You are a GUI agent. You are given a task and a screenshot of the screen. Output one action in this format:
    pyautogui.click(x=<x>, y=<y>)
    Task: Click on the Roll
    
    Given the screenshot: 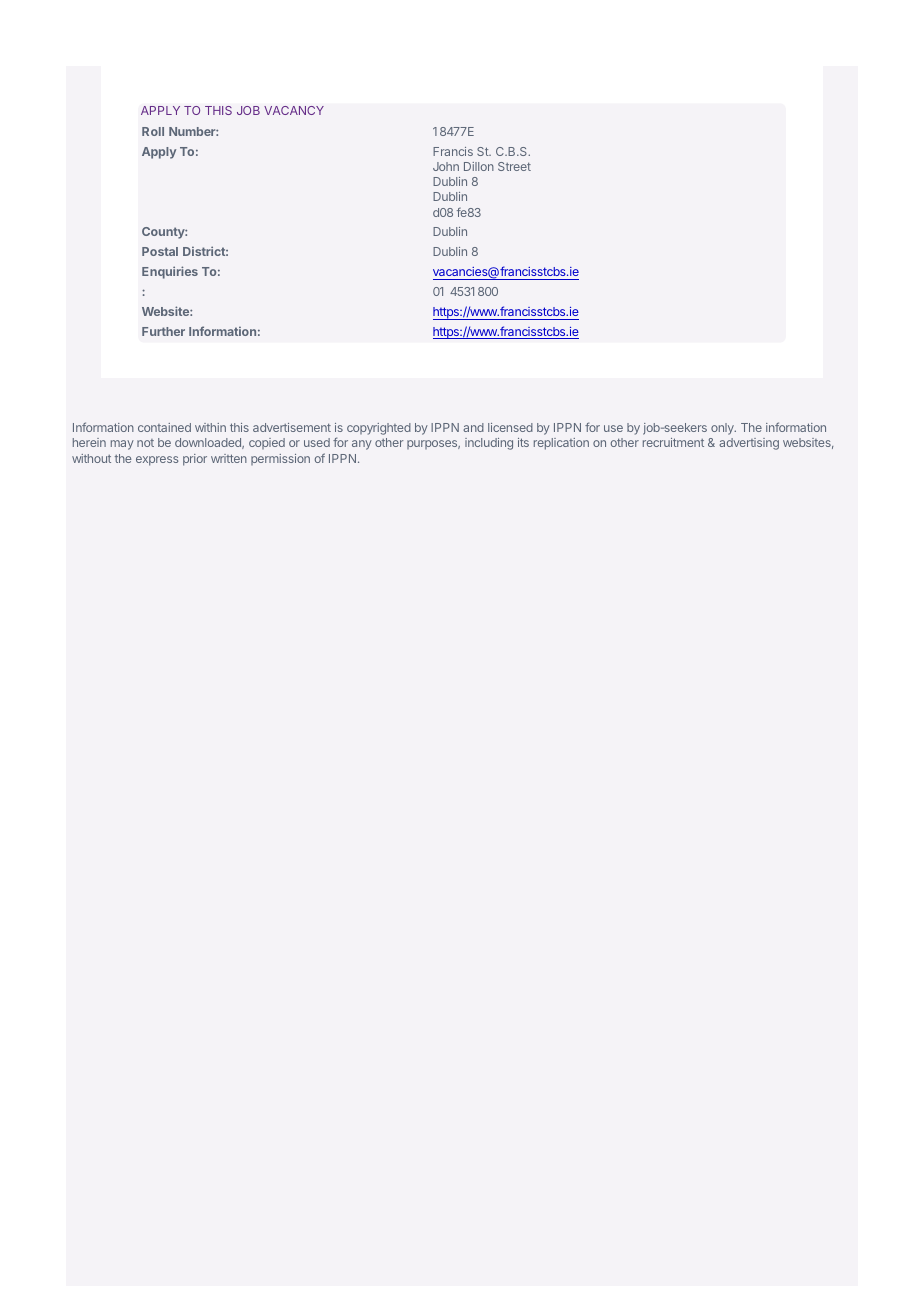 What is the action you would take?
    pyautogui.click(x=153, y=131)
